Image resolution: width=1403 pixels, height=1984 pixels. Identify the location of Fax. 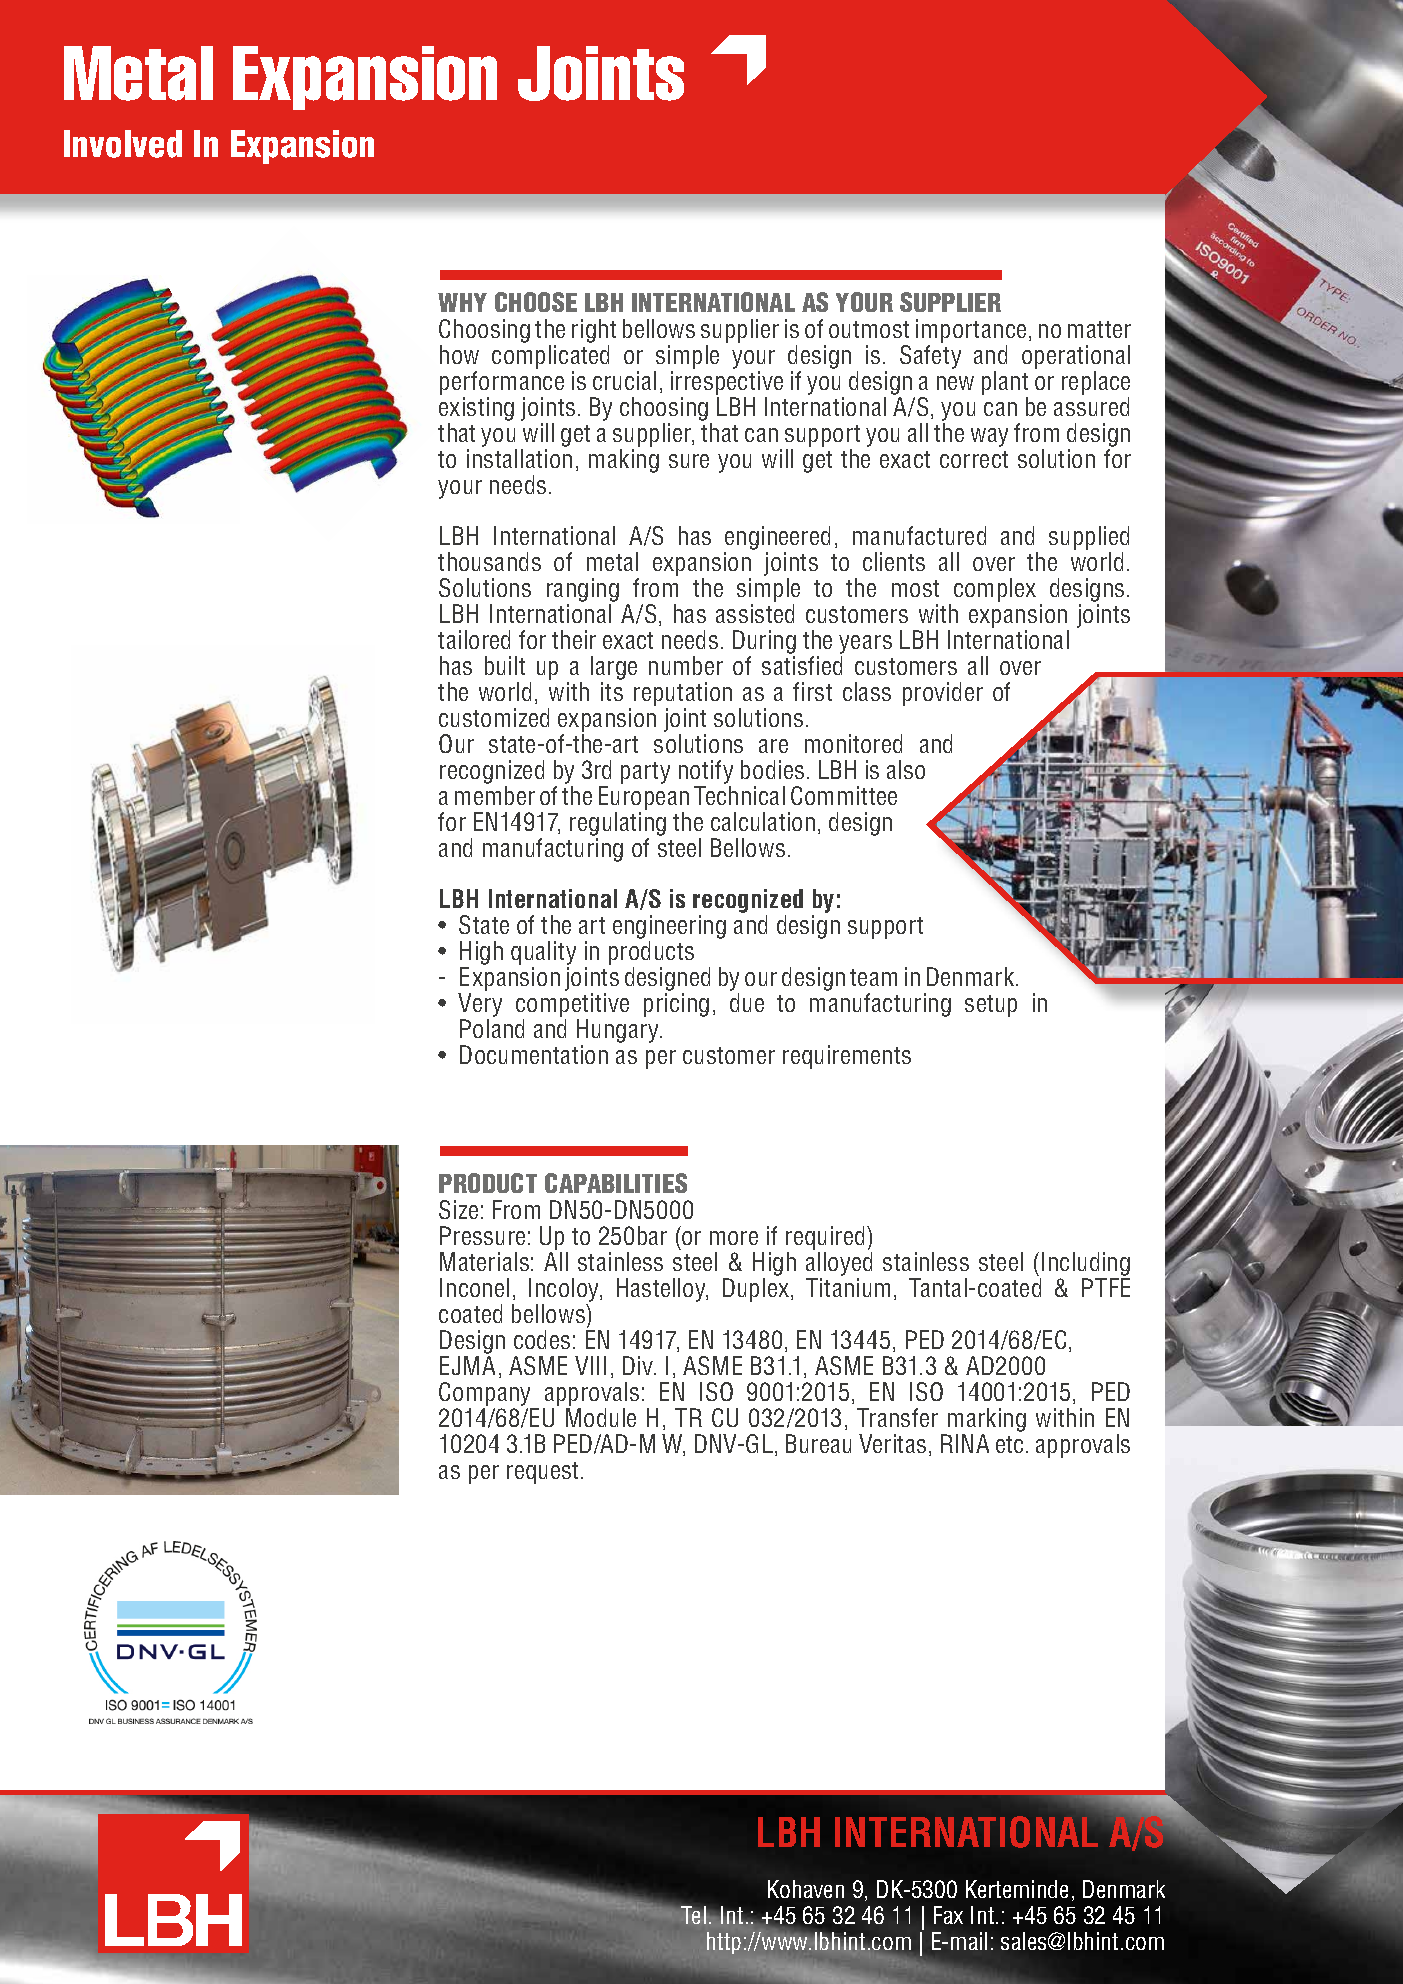
(948, 1915).
